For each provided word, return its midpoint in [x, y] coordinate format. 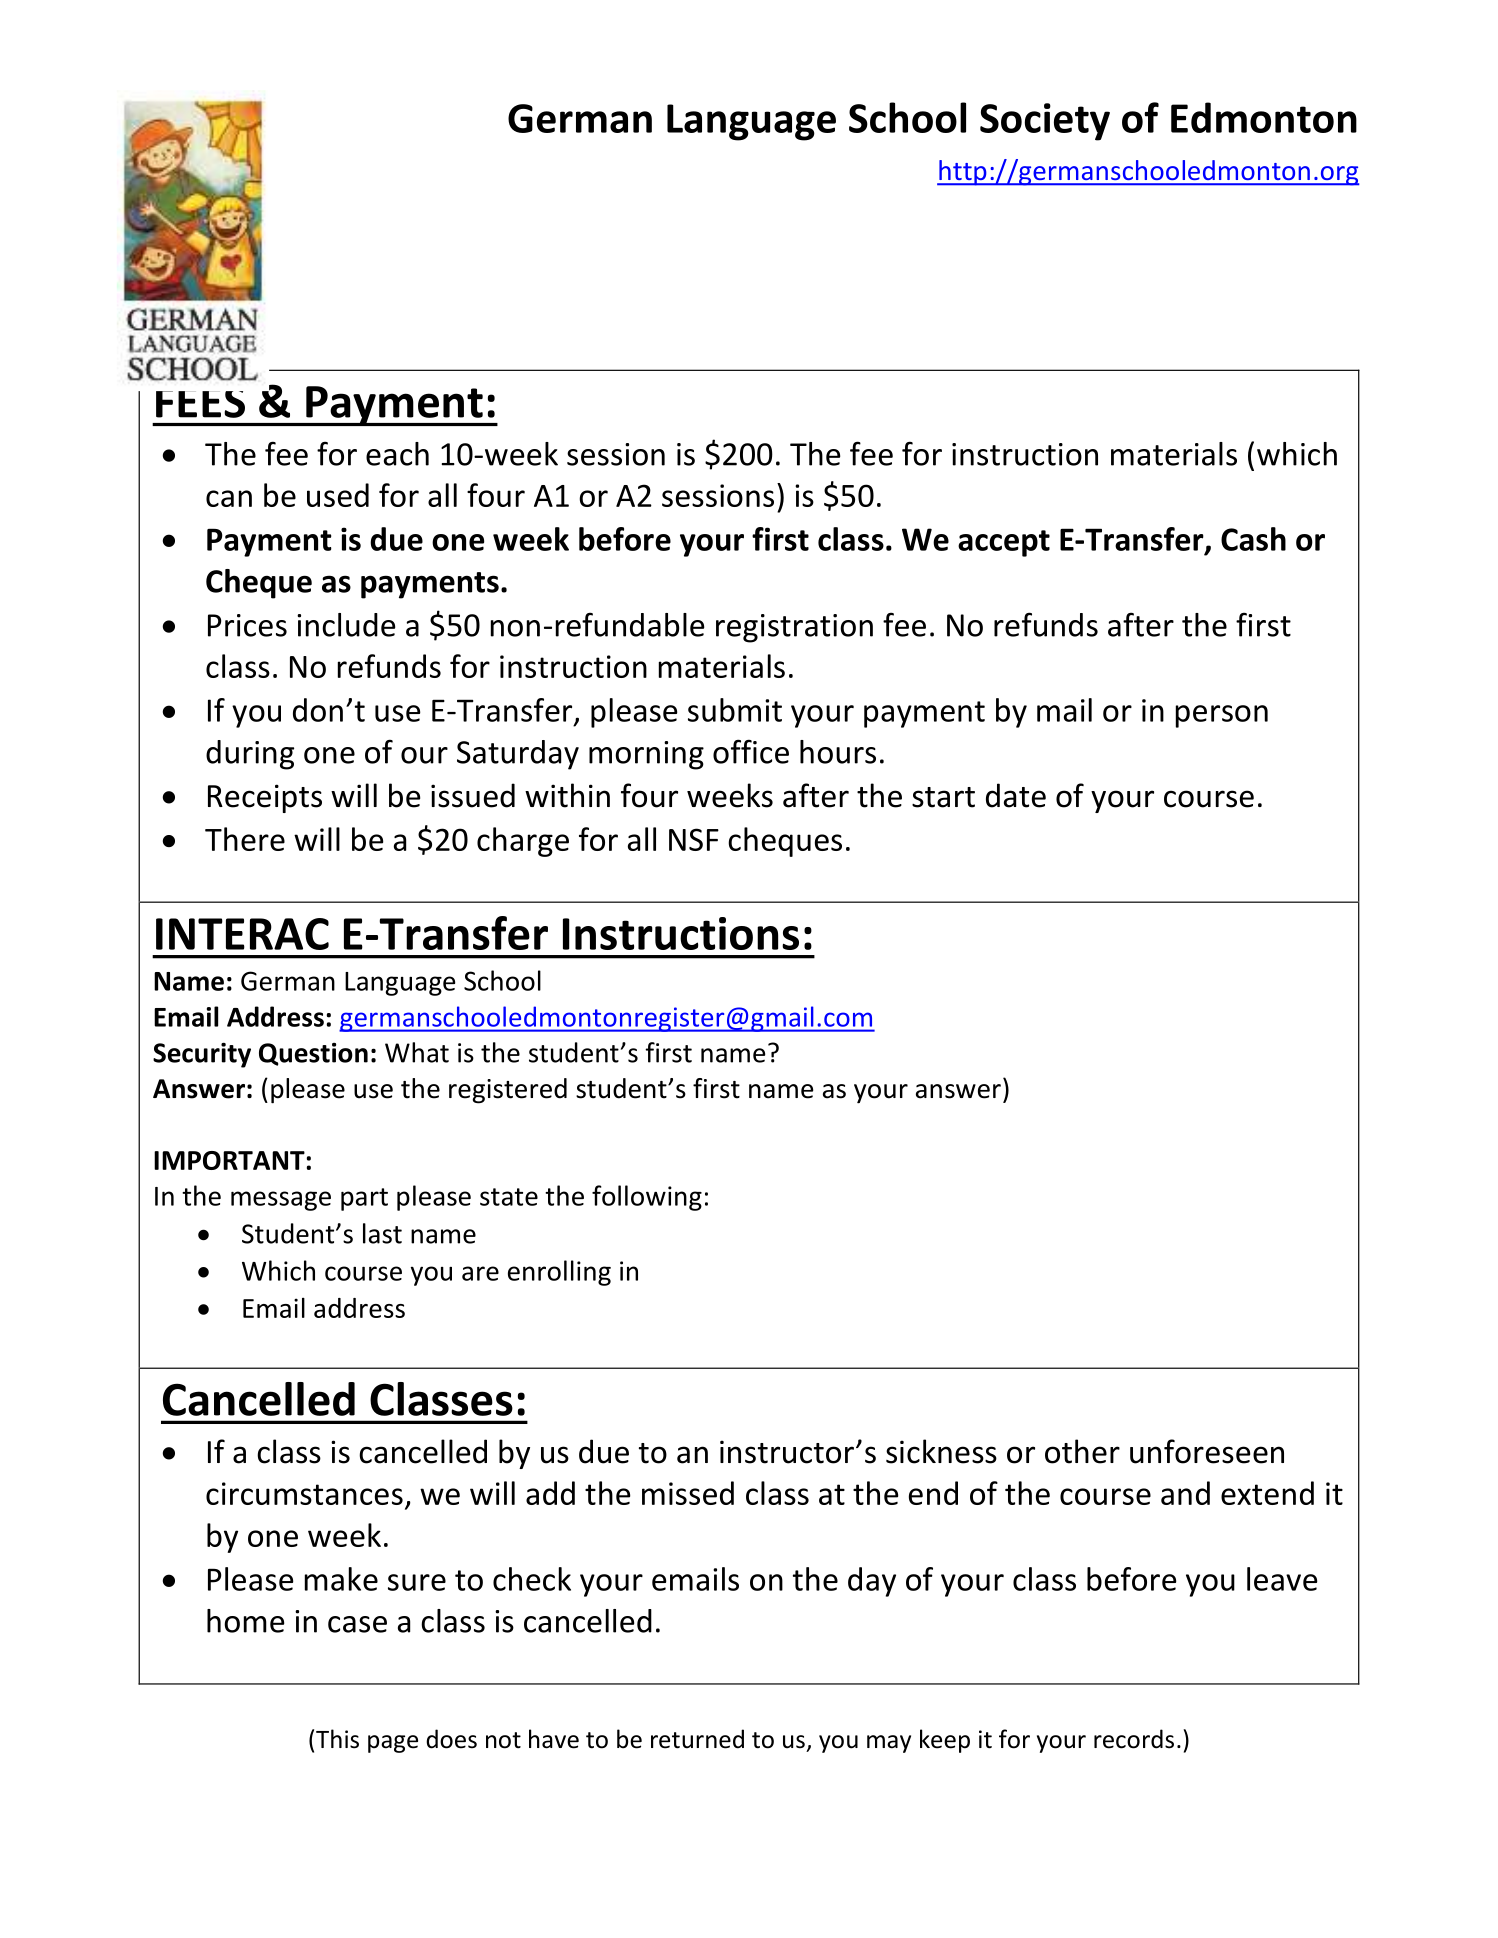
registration [794, 628]
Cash [1253, 539]
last [382, 1233]
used [338, 495]
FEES [200, 404]
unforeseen [1207, 1451]
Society [1045, 122]
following [647, 1198]
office [751, 751]
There [245, 839]
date [1016, 795]
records [1134, 1739]
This [337, 1739]
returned [697, 1739]
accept [1004, 543]
